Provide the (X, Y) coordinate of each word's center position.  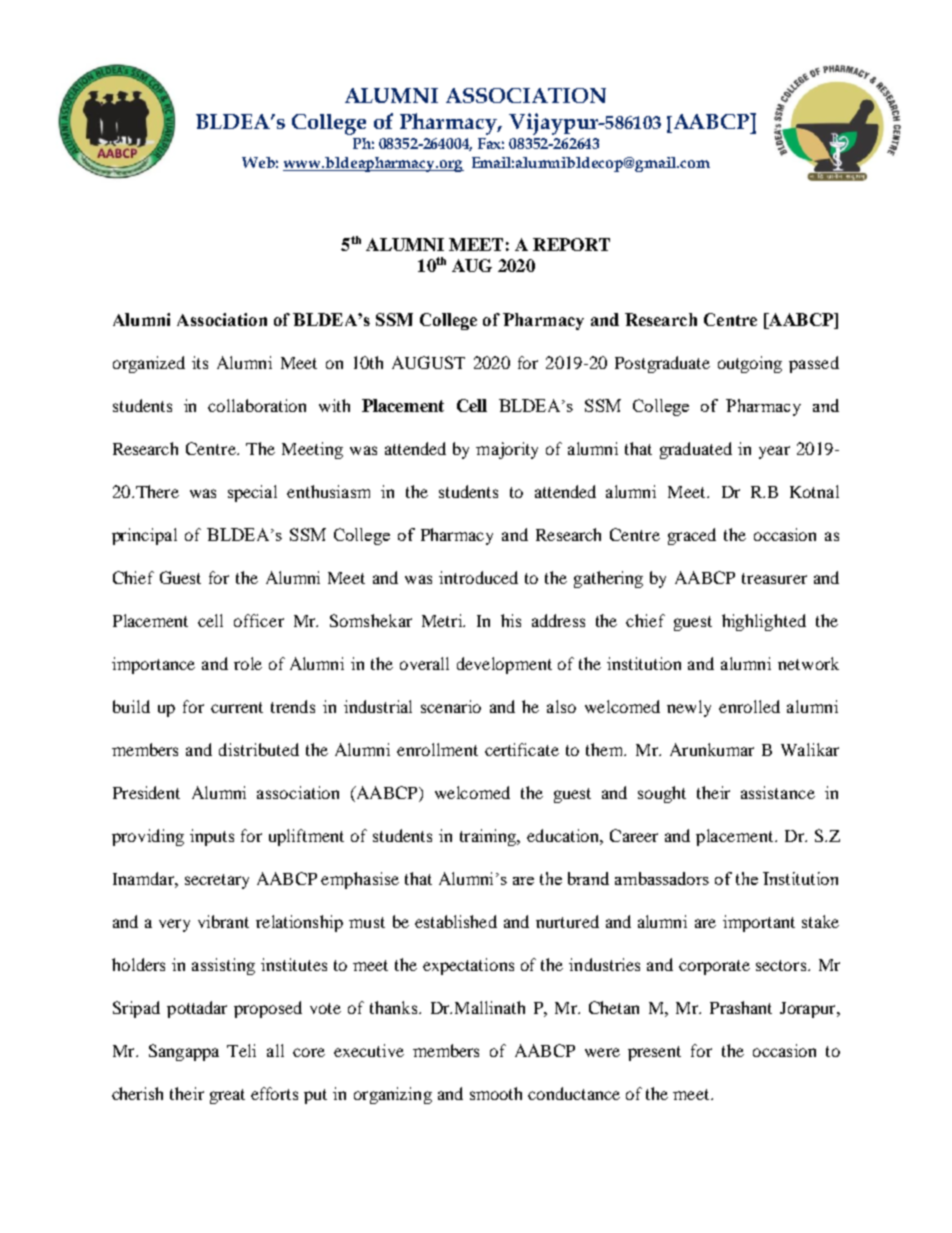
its (200, 362)
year (774, 452)
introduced (478, 577)
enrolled (749, 706)
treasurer (774, 578)
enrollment (437, 749)
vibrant (223, 921)
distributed (259, 749)
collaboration (257, 405)
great (227, 1096)
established (456, 921)
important (759, 923)
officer (259, 620)
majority (507, 450)
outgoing (750, 364)
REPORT (571, 244)
